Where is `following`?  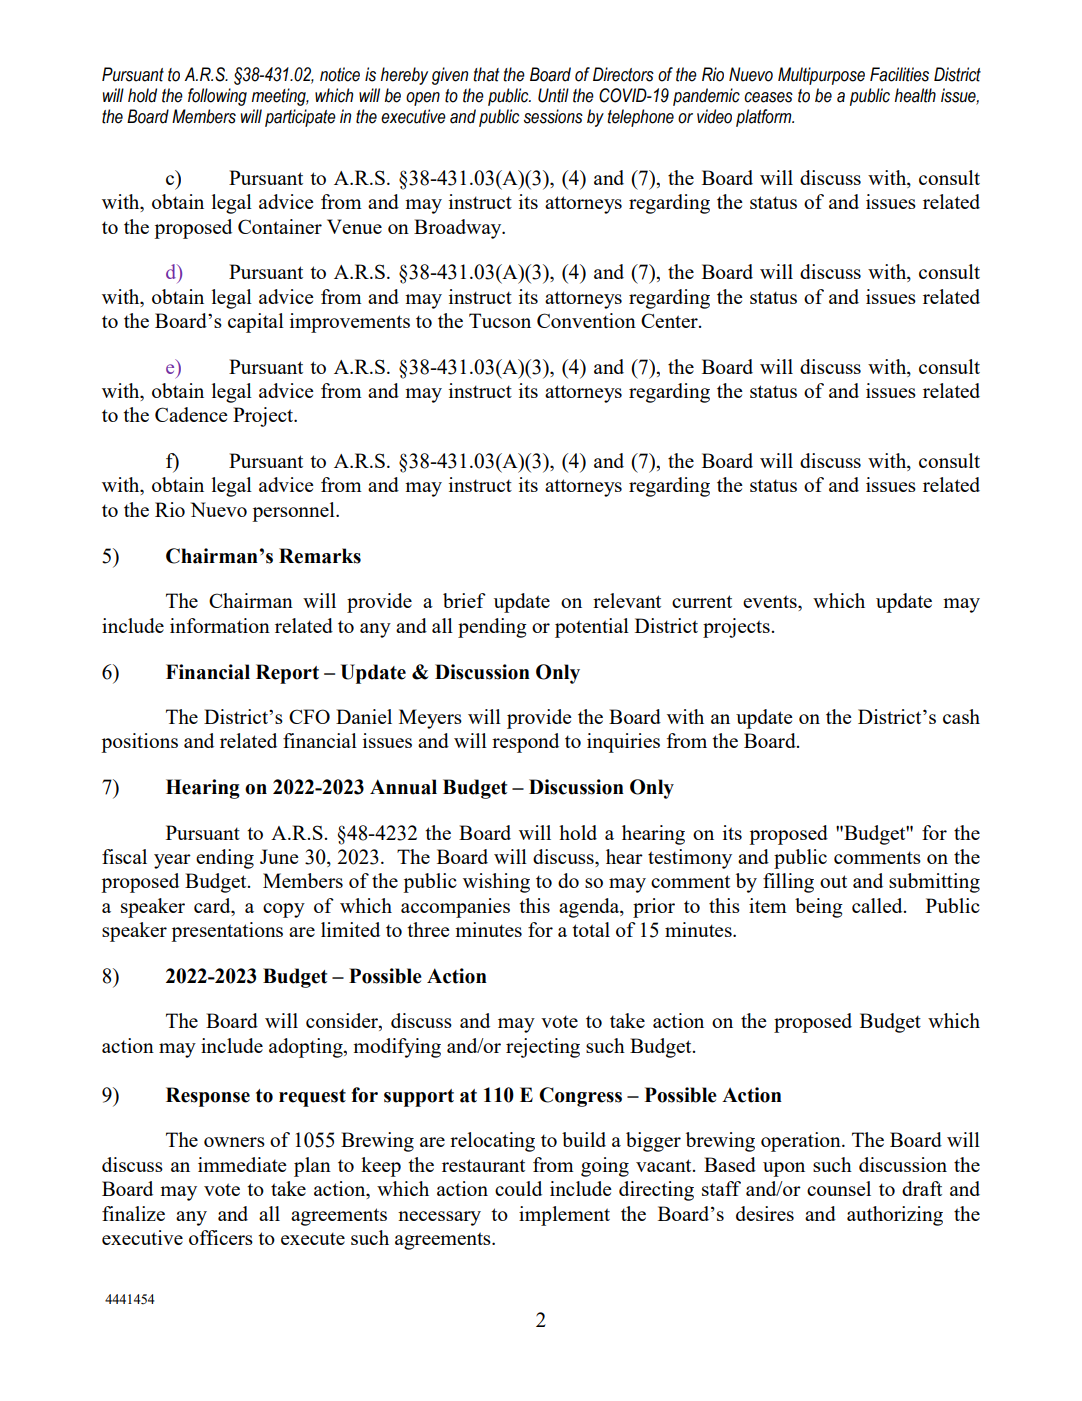 following is located at coordinates (217, 97).
